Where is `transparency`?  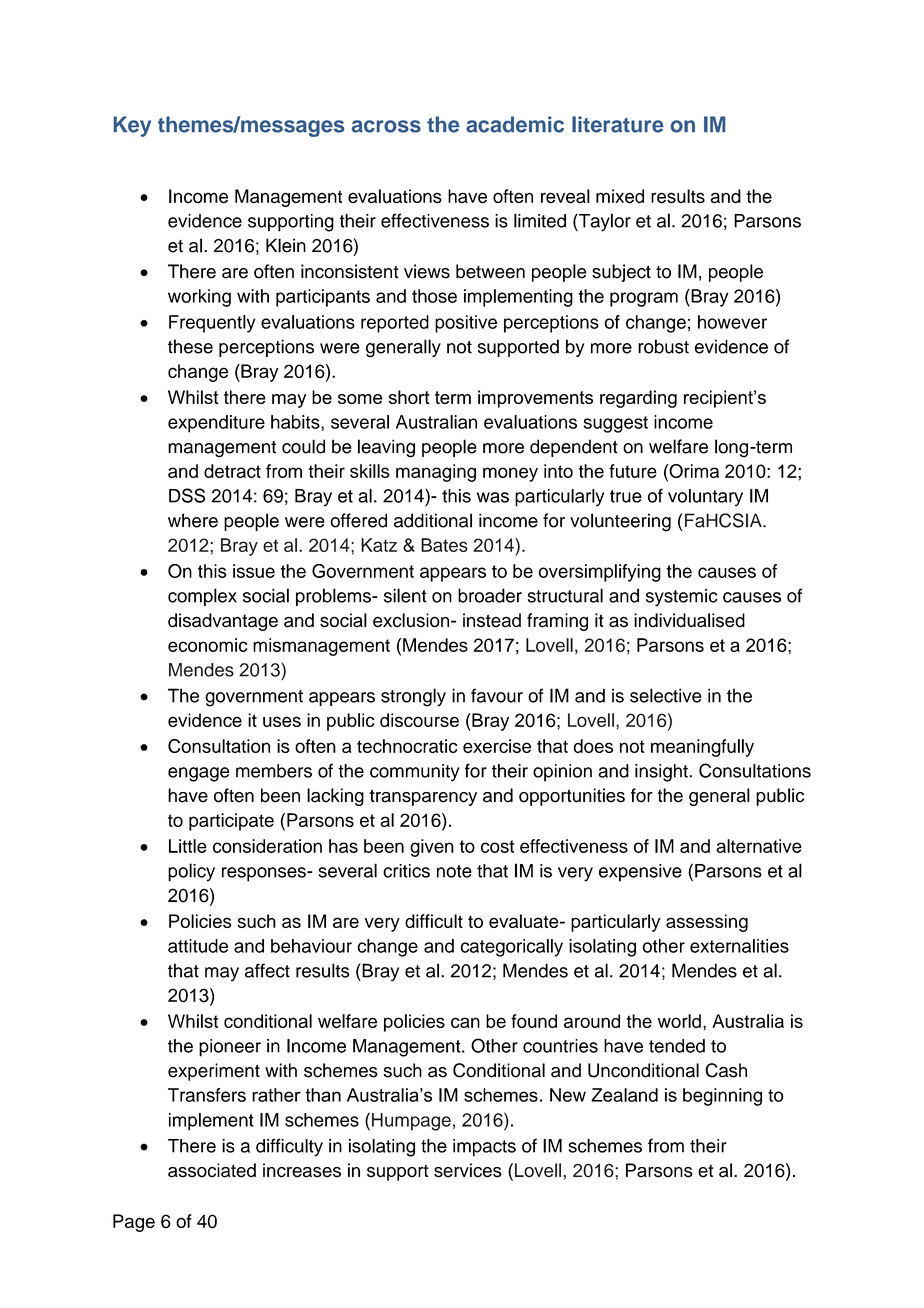
transparency is located at coordinates (423, 797).
